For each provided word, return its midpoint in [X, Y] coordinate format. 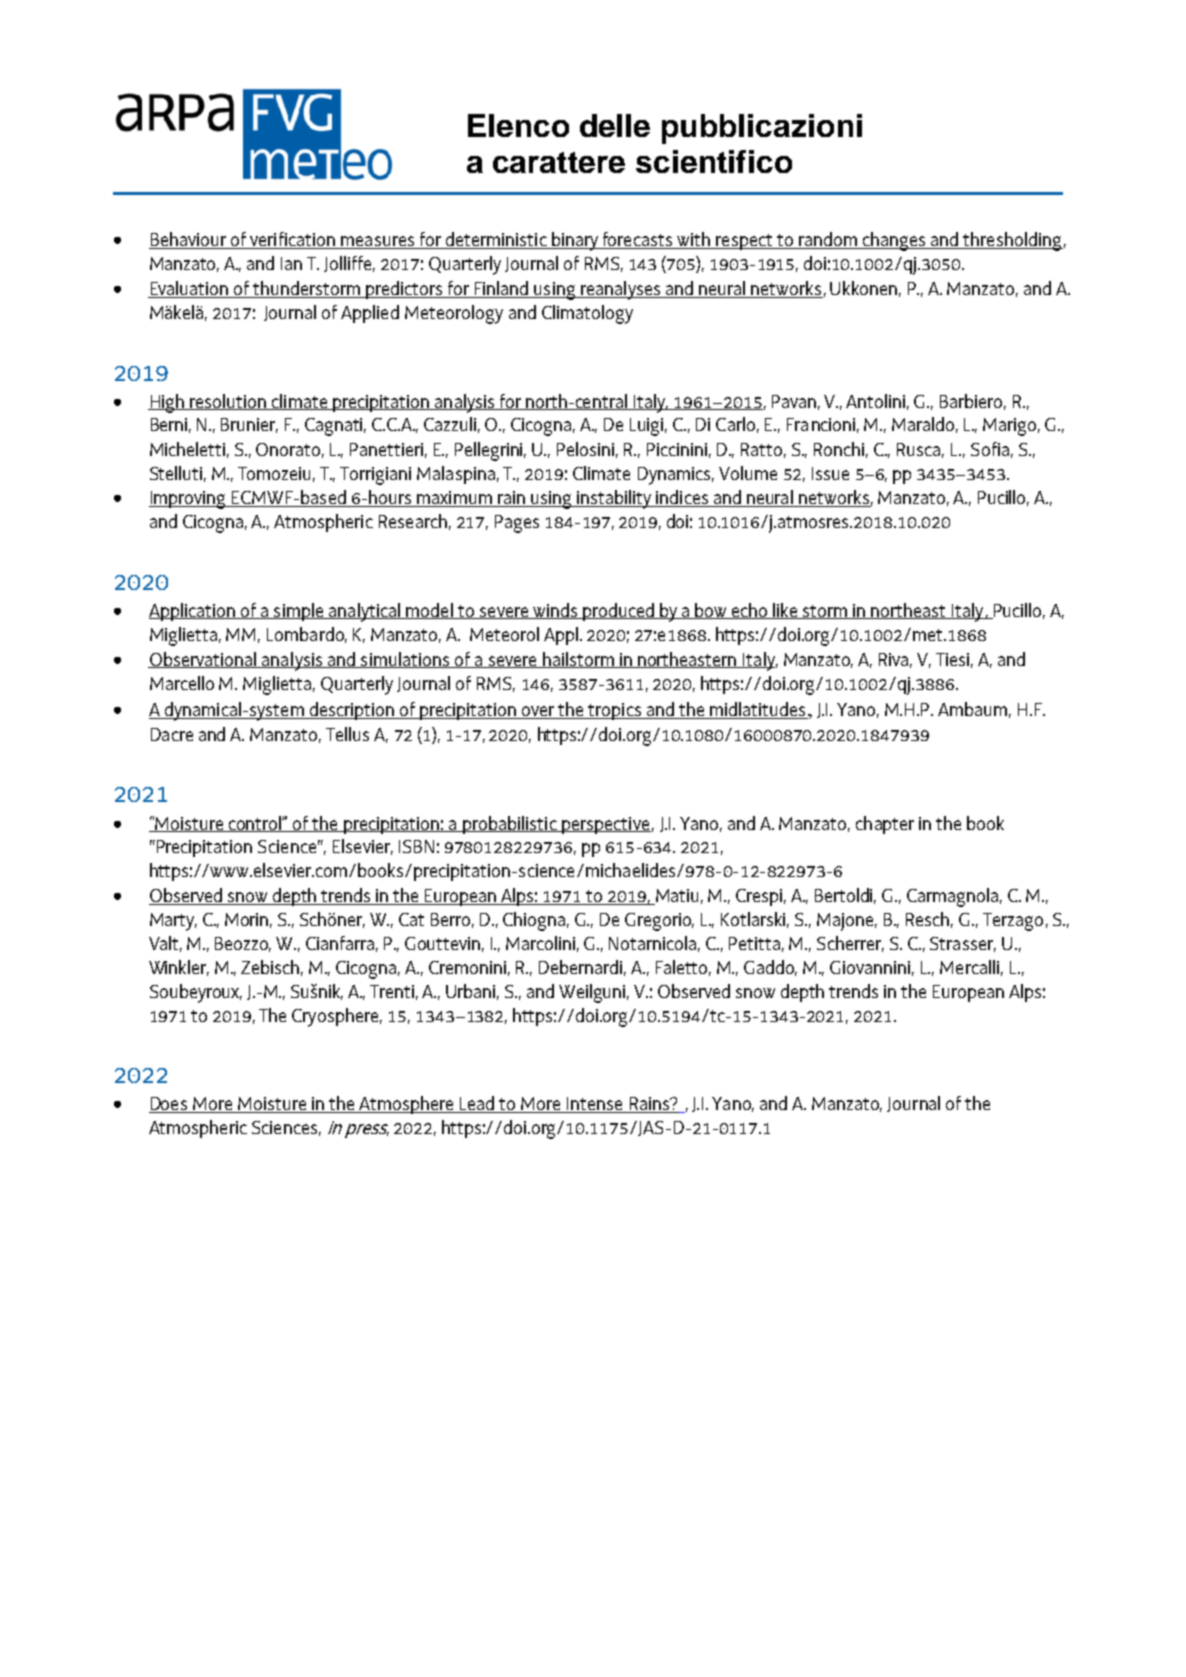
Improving [188, 500]
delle [615, 125]
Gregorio [659, 922]
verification [292, 240]
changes [894, 241]
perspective [605, 825]
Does [169, 1105]
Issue [830, 473]
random [828, 240]
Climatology [587, 314]
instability [614, 499]
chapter [885, 825]
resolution [228, 402]
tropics [615, 711]
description [352, 711]
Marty [173, 922]
